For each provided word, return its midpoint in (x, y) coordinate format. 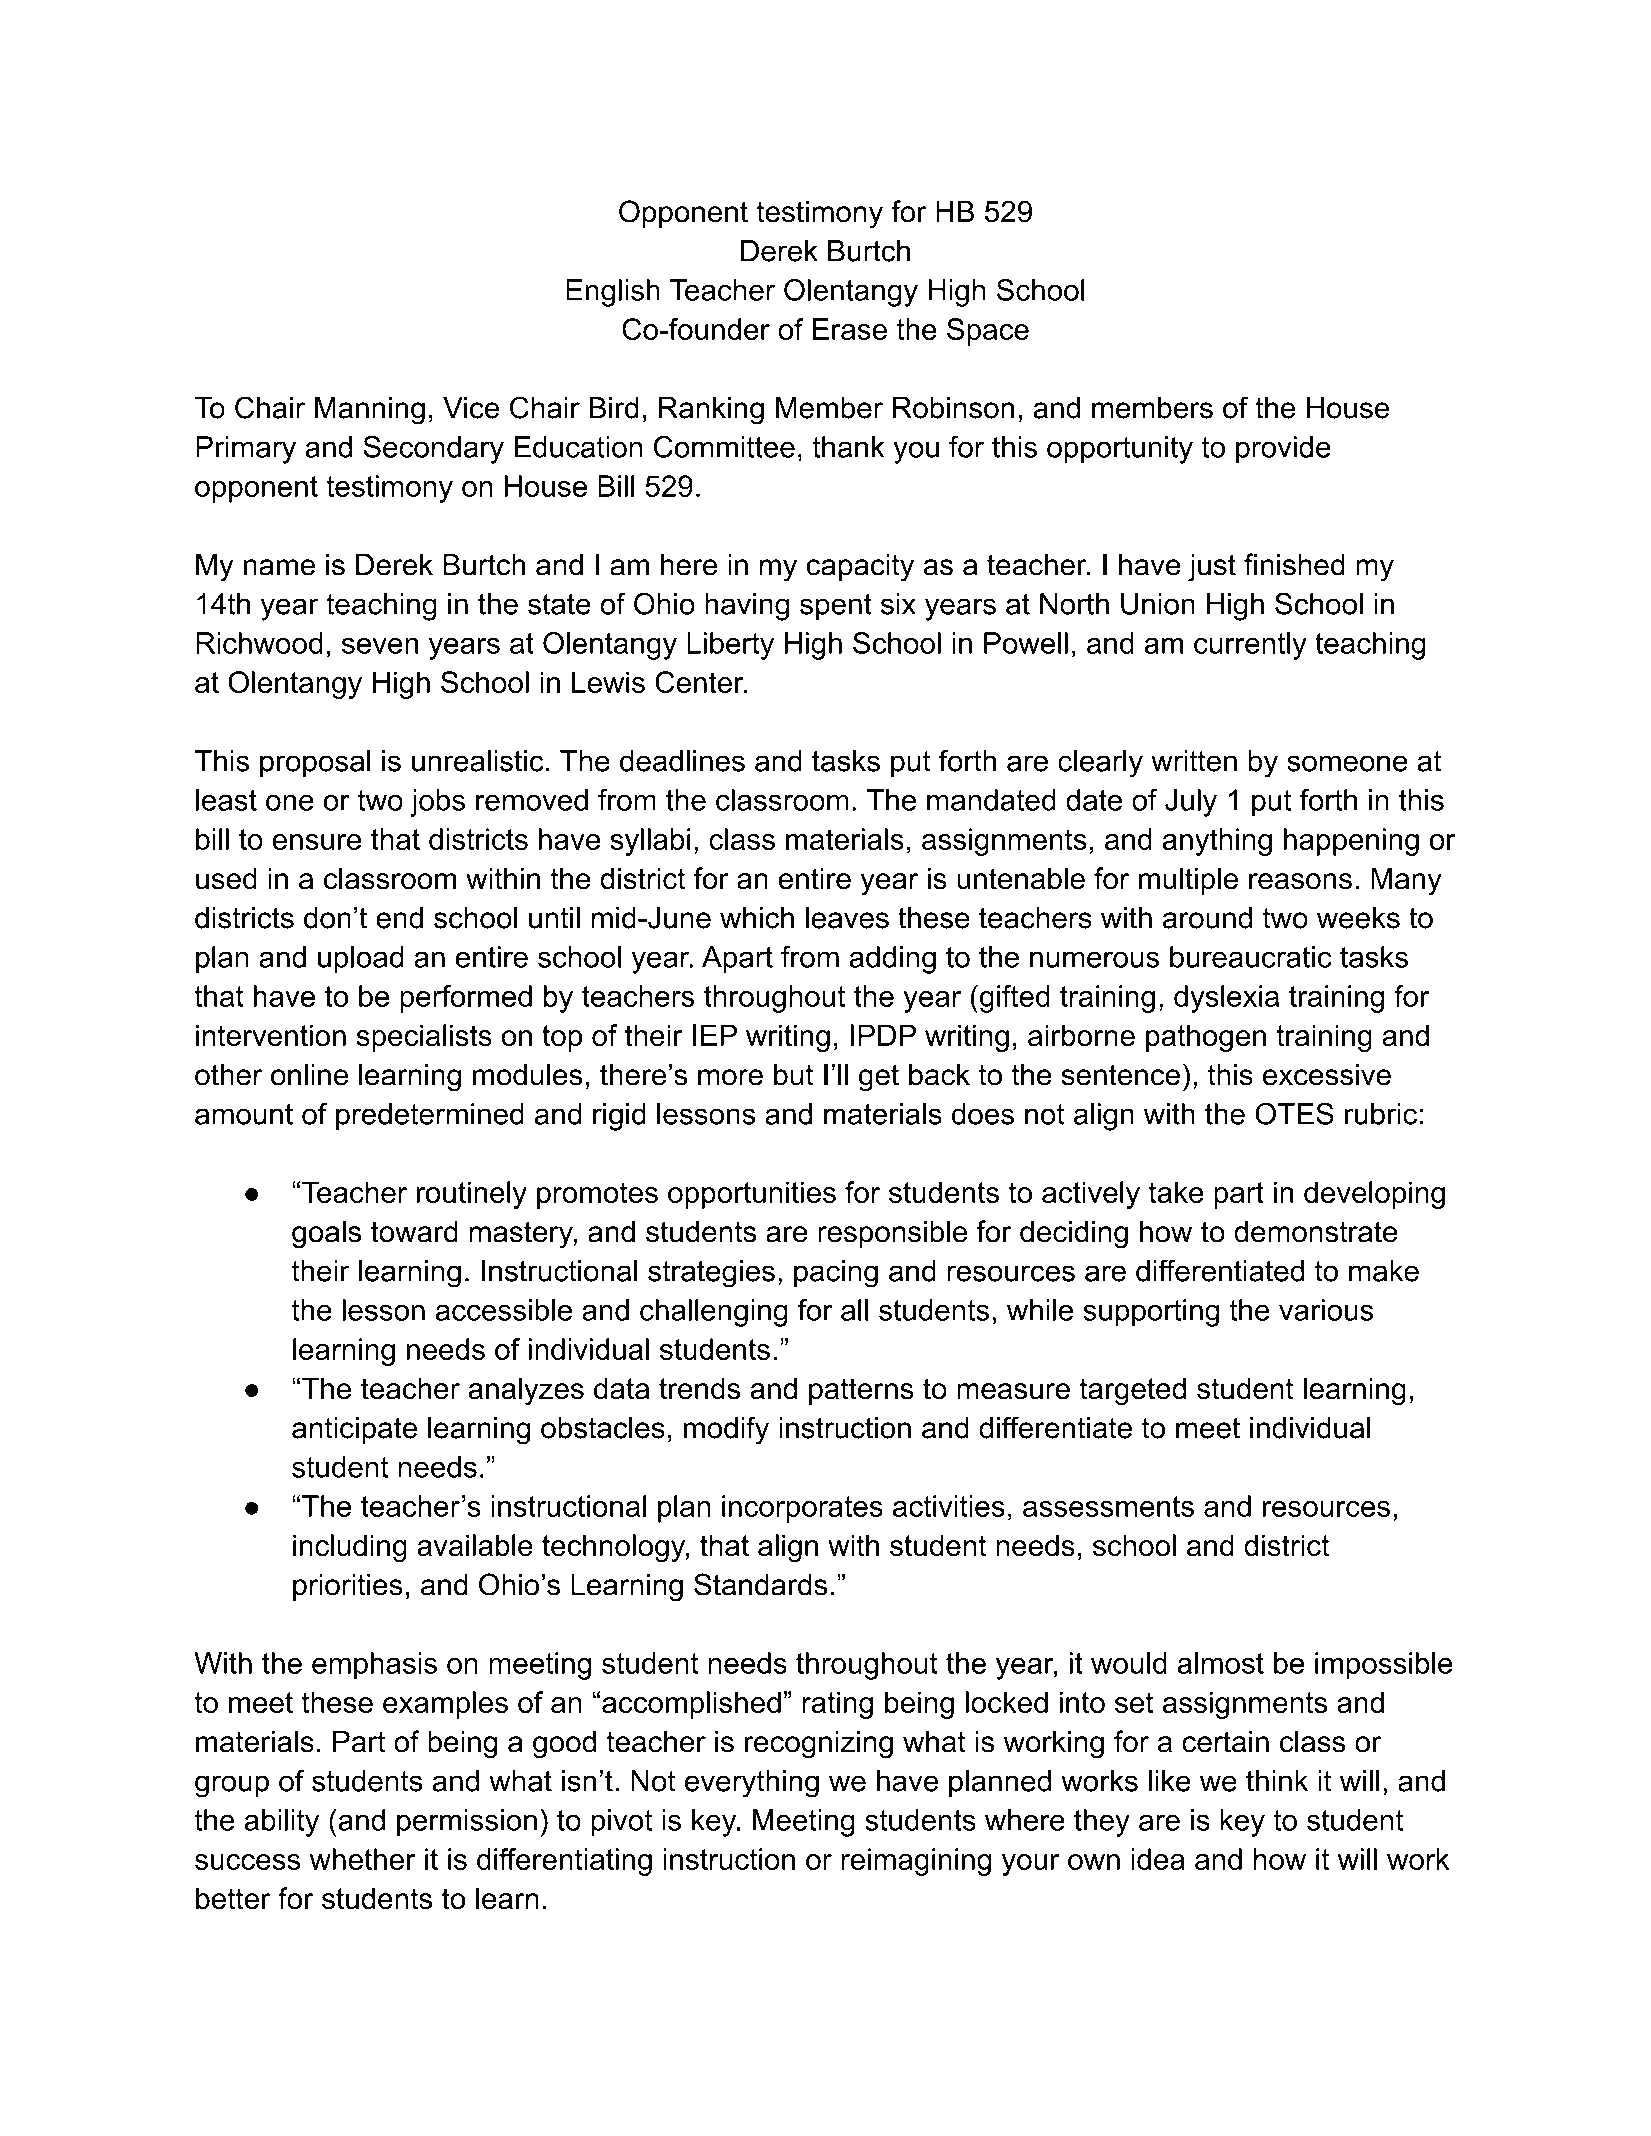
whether (363, 1859)
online (309, 1074)
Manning (370, 411)
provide (1283, 450)
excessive (1327, 1075)
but (793, 1075)
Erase (850, 329)
